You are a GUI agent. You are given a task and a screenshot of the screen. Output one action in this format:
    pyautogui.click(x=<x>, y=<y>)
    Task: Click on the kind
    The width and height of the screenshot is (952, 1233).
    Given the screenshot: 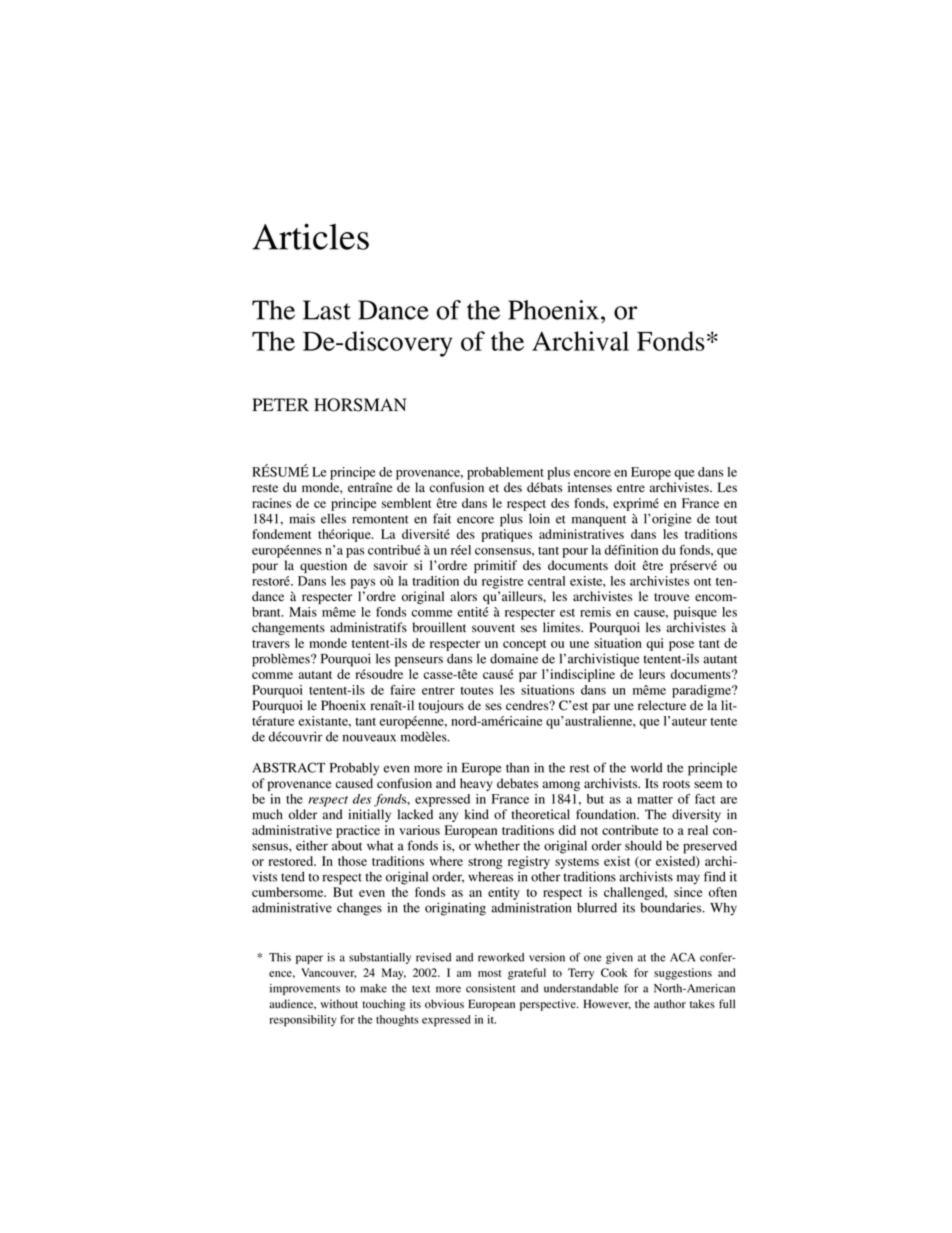 What is the action you would take?
    pyautogui.click(x=477, y=814)
